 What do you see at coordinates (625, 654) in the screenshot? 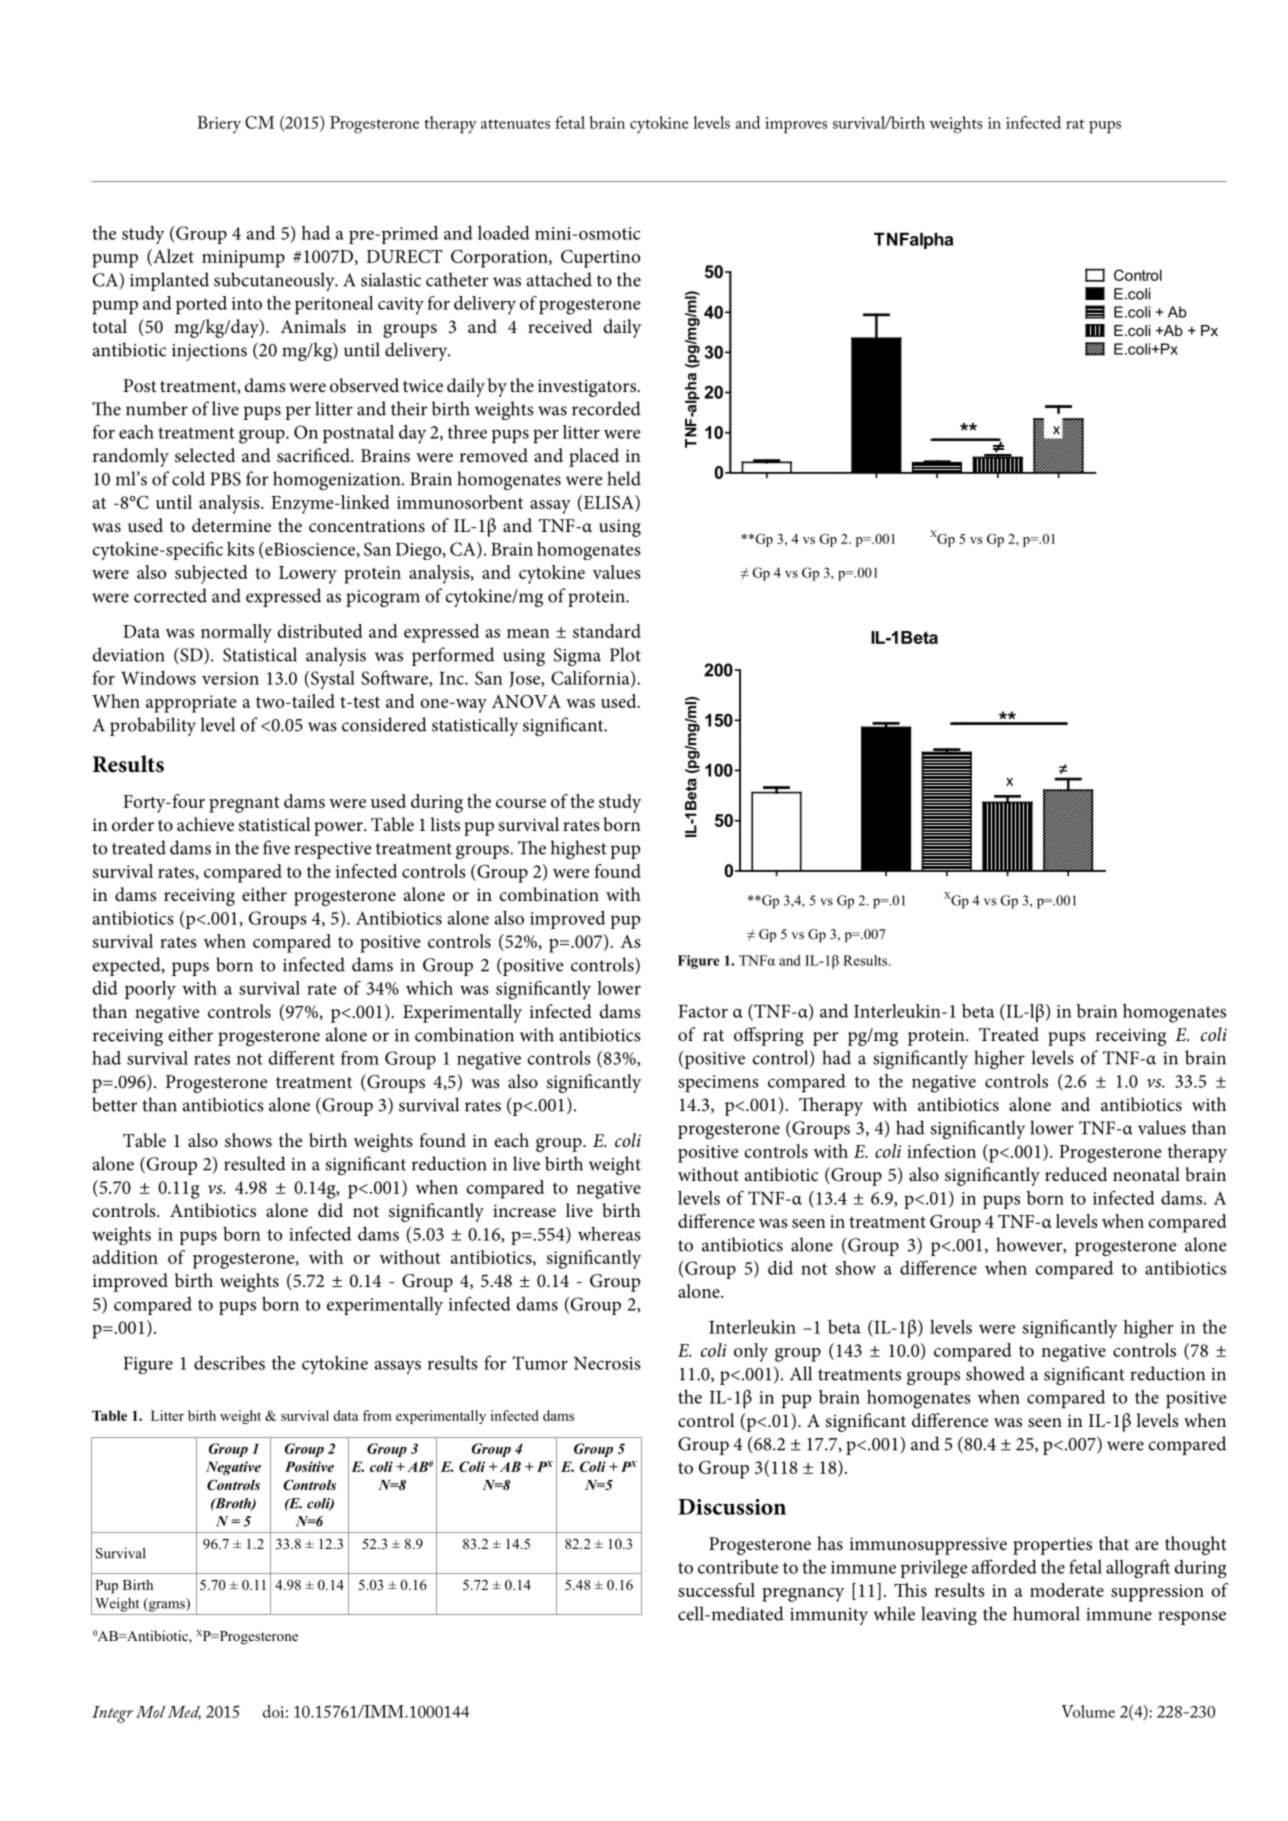
I see `Plot` at bounding box center [625, 654].
